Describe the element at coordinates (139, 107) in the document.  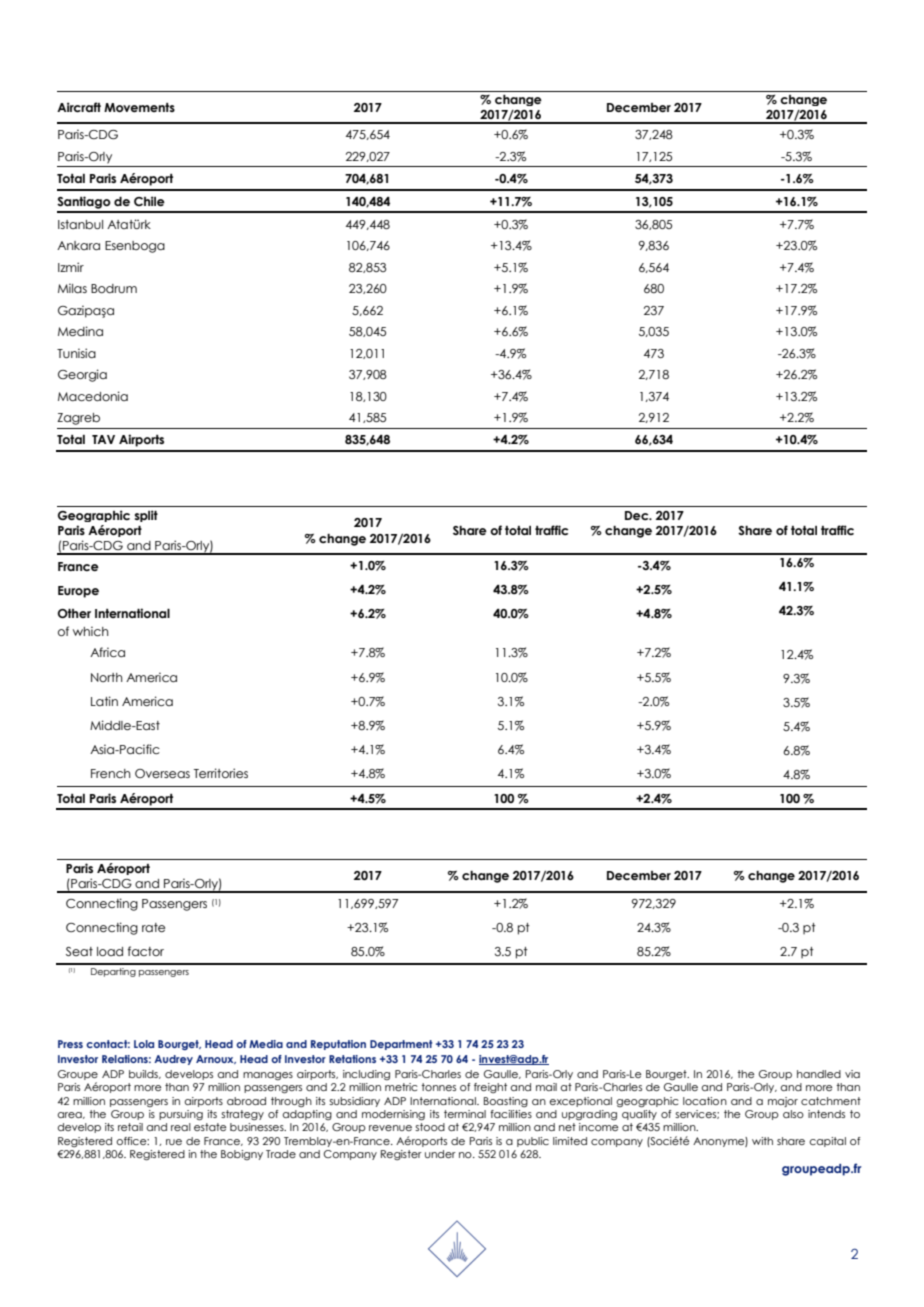
I see `Movements` at that location.
